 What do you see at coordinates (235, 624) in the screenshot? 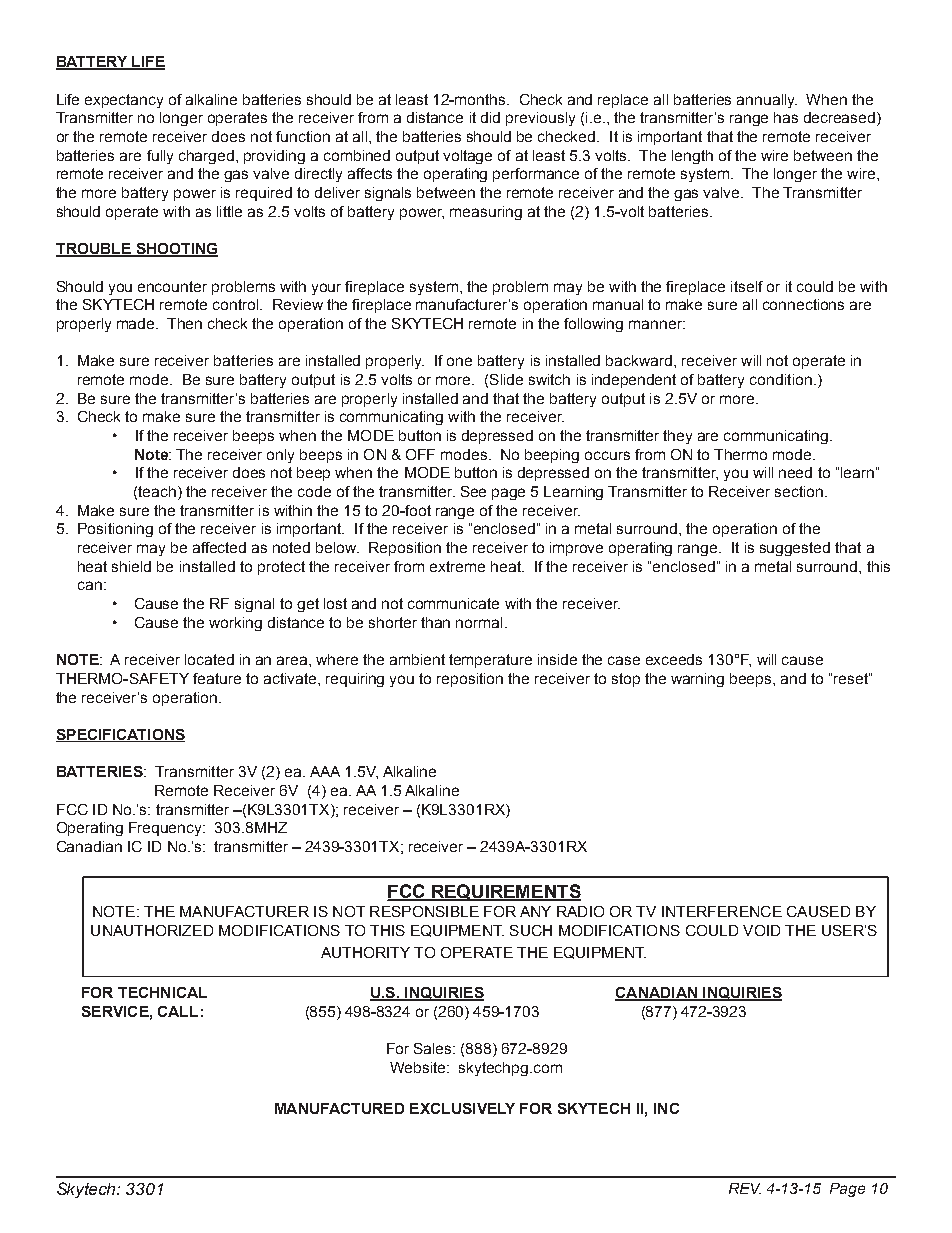
I see `working` at bounding box center [235, 624].
